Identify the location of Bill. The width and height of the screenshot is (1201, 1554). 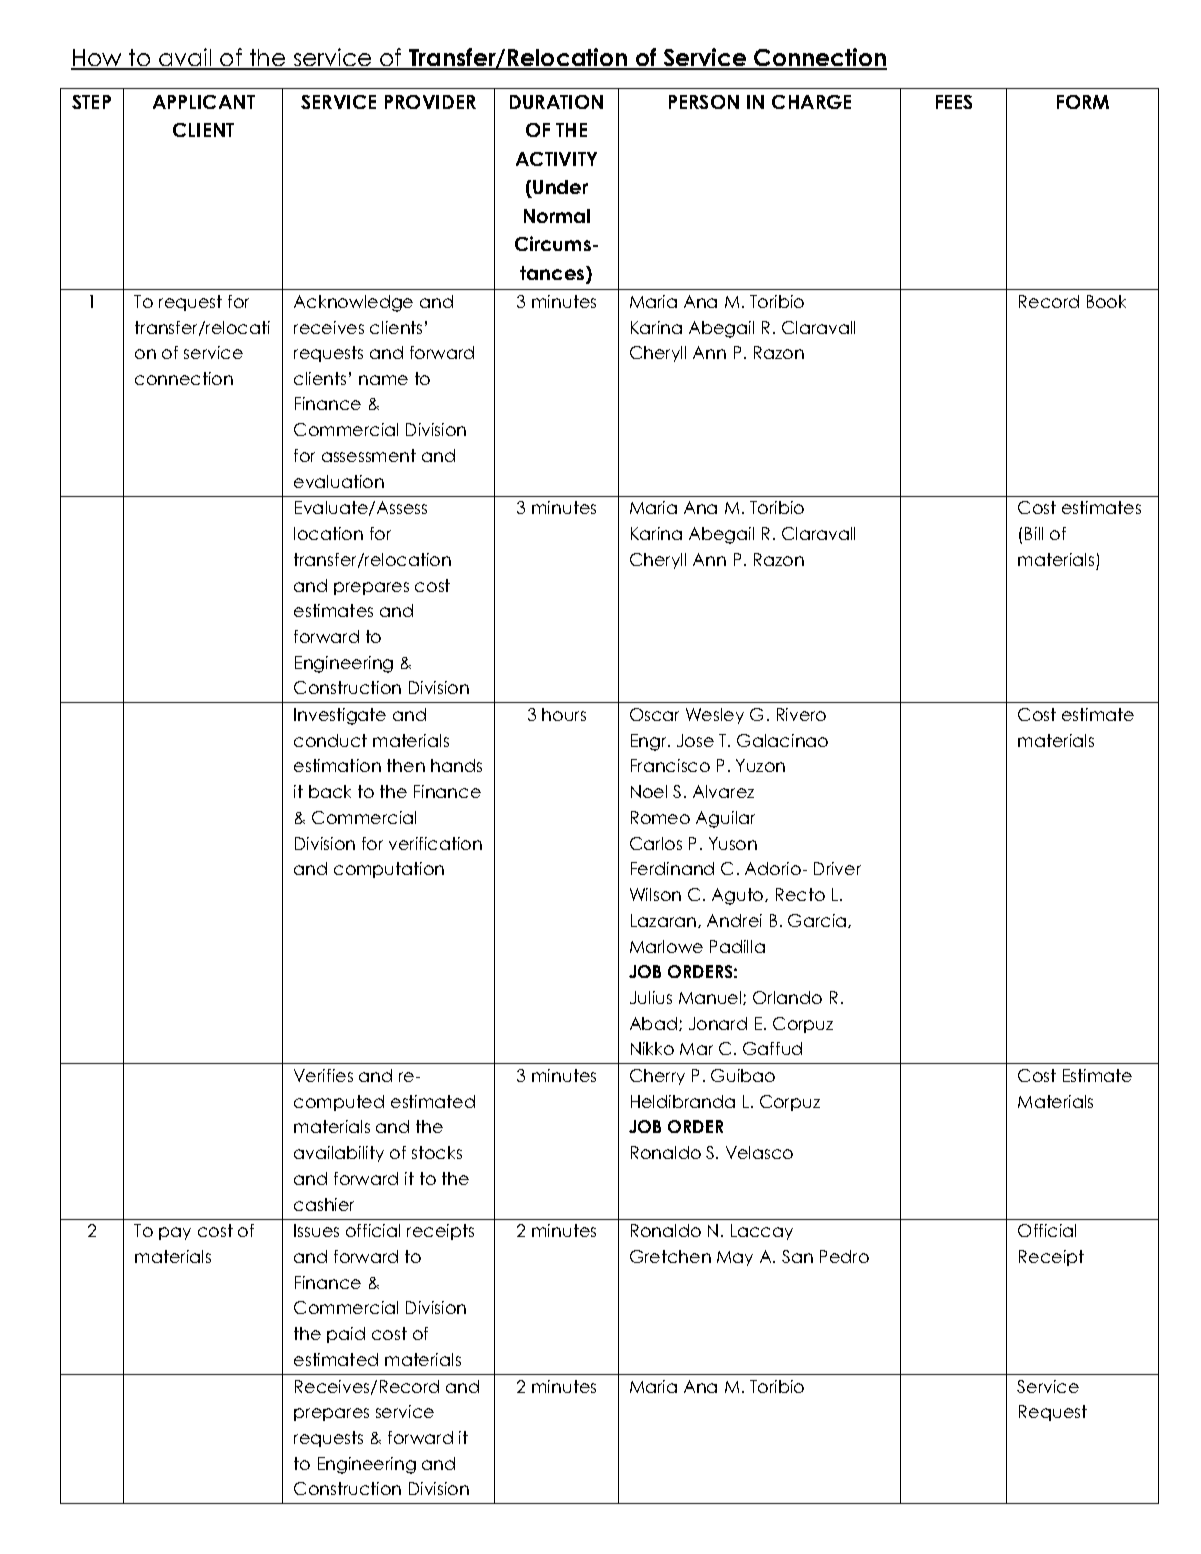
(1034, 533).
